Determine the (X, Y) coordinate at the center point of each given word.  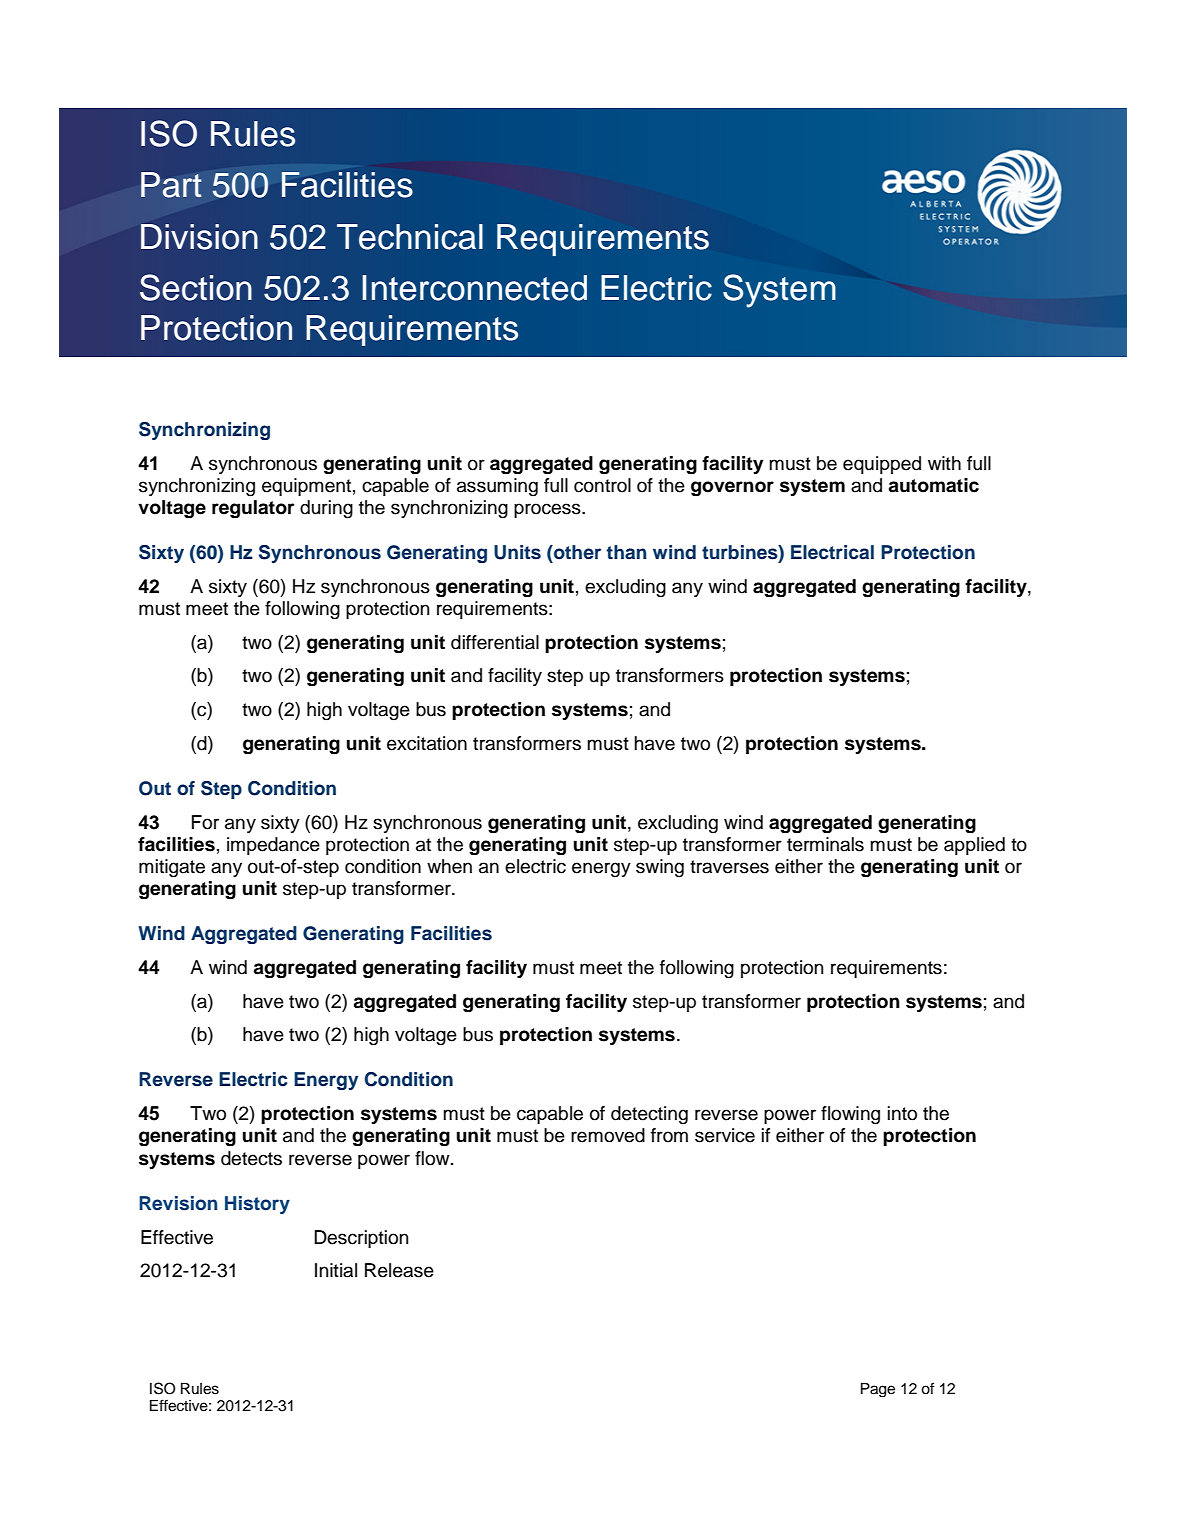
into (902, 1113)
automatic (933, 485)
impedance (273, 846)
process (548, 510)
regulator (253, 509)
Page (878, 1390)
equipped (882, 465)
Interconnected (474, 288)
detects (251, 1158)
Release (399, 1270)
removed (608, 1135)
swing (660, 868)
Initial (336, 1270)
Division (199, 237)
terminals (825, 844)
